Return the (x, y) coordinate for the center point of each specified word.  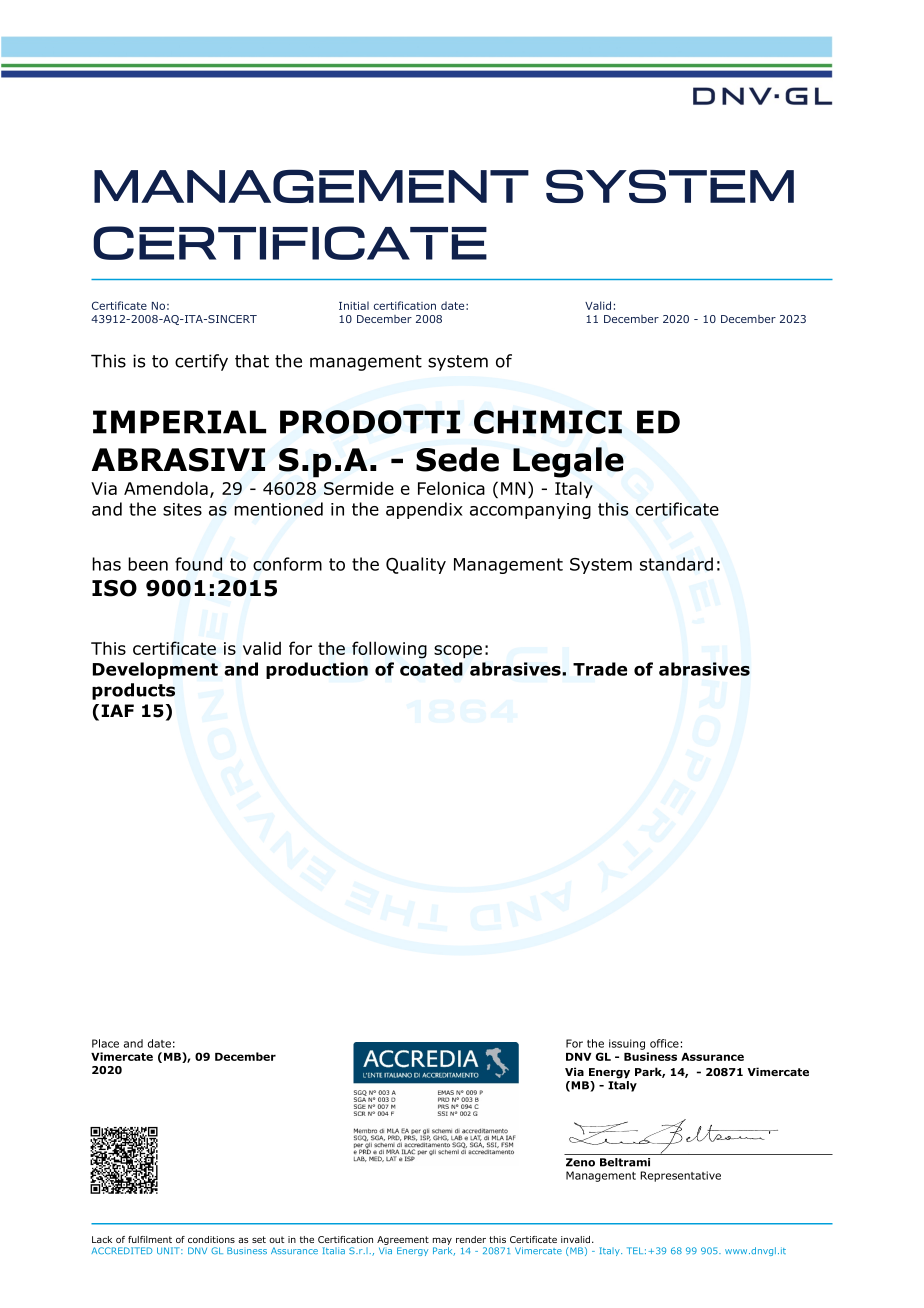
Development (155, 670)
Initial (354, 305)
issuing (627, 1044)
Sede (457, 459)
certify (201, 362)
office (664, 1043)
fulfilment (150, 1239)
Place (105, 1043)
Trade (600, 669)
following (389, 650)
